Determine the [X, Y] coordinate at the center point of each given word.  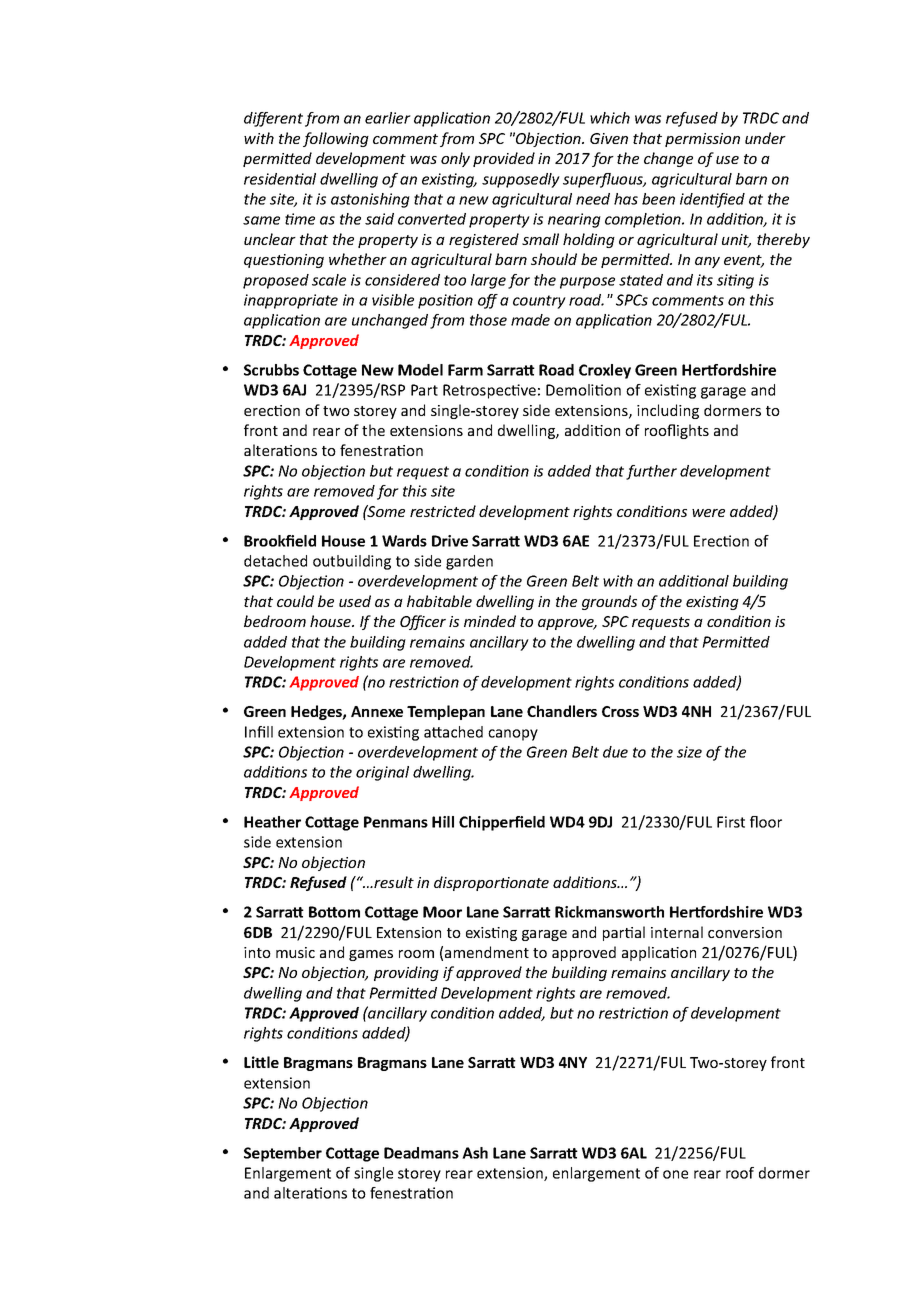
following [336, 139]
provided [504, 159]
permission [702, 140]
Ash [475, 1153]
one [675, 1174]
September [283, 1154]
